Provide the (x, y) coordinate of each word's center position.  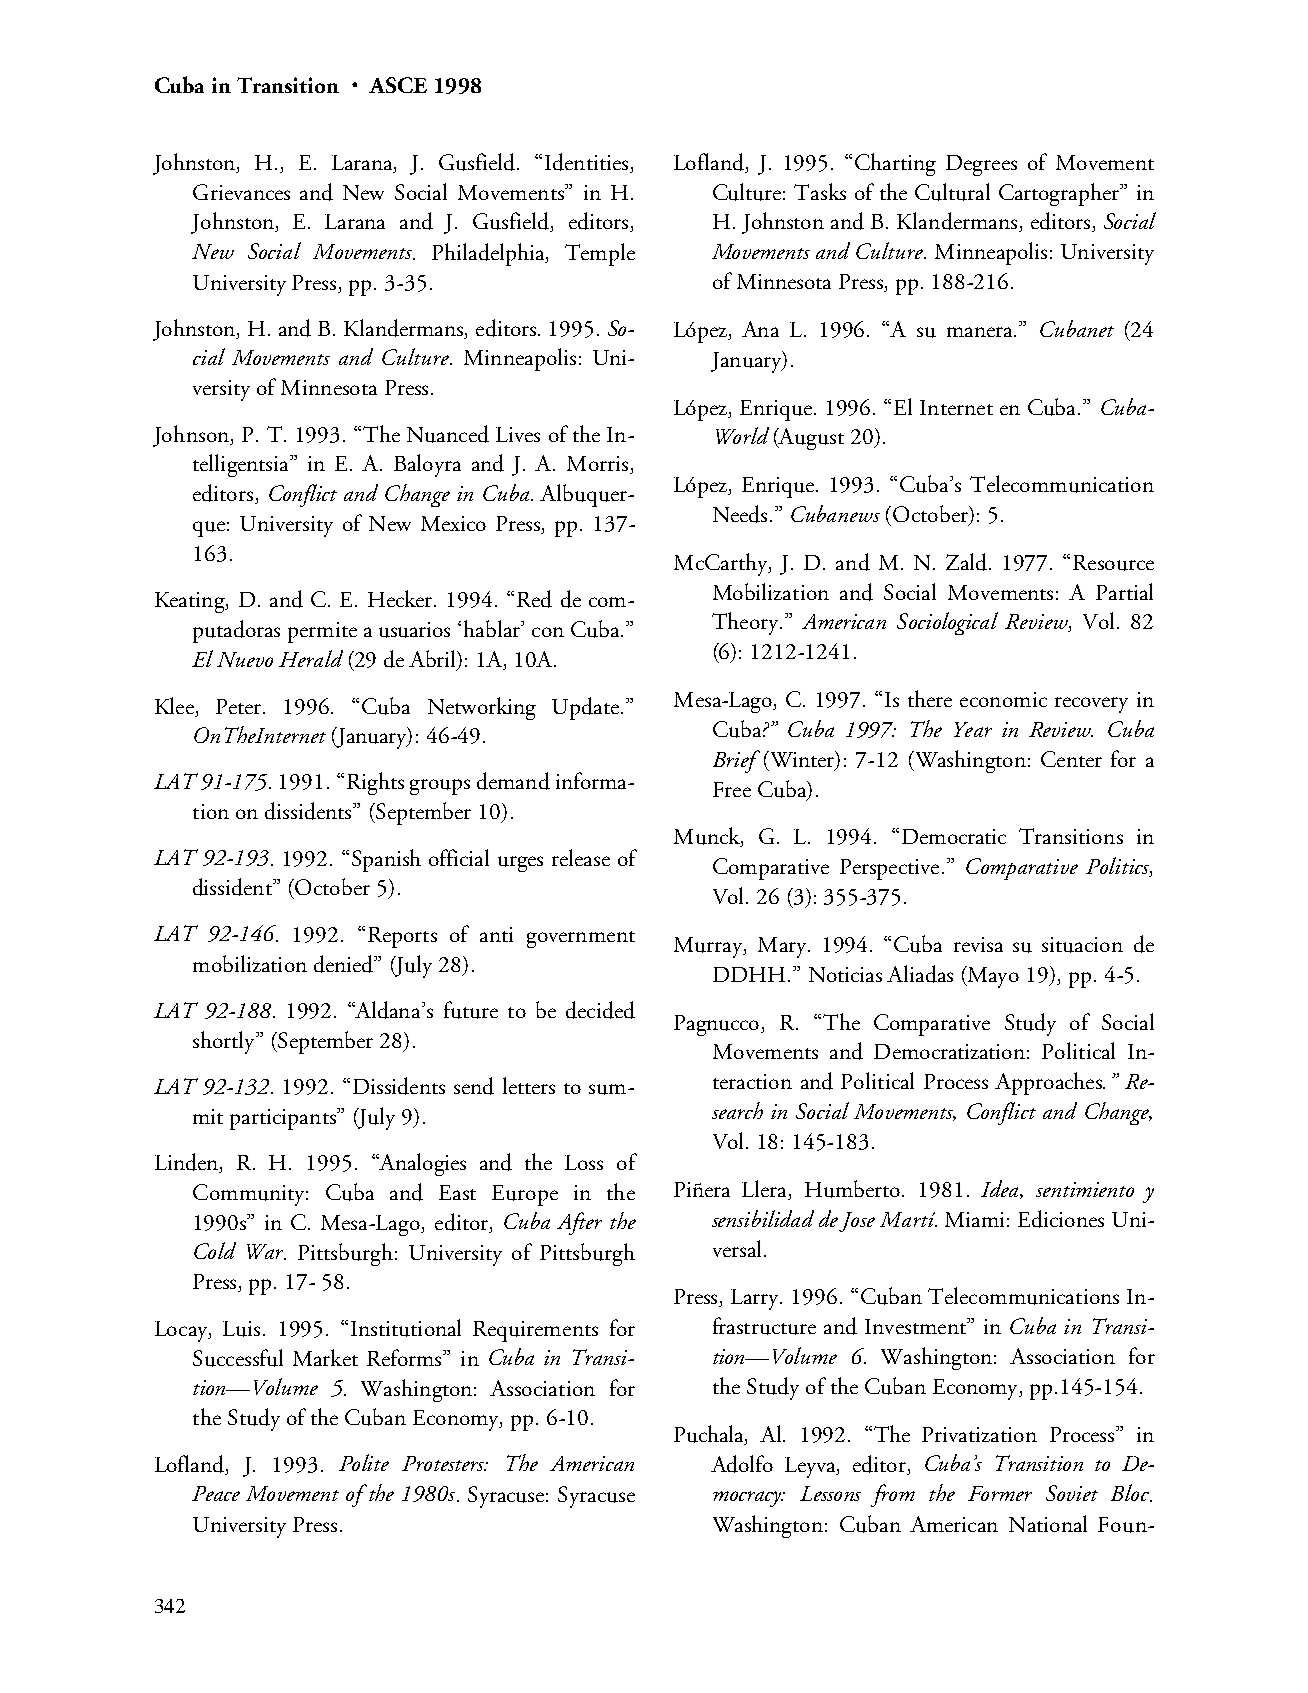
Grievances (241, 192)
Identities (588, 163)
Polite (364, 1462)
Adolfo (742, 1464)
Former (1000, 1493)
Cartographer (1060, 194)
